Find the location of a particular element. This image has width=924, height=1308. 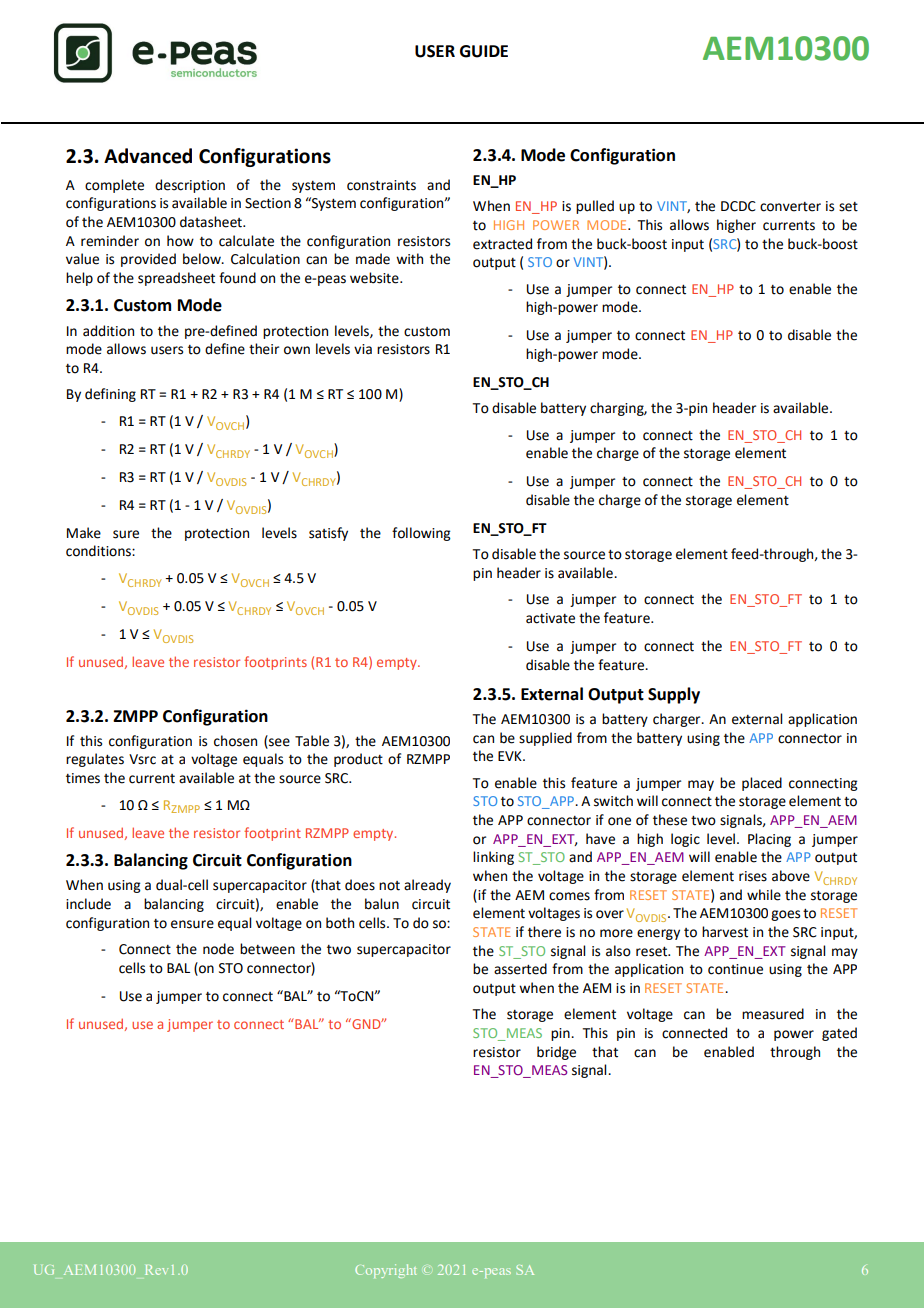

spreadsheet is located at coordinates (176, 279).
